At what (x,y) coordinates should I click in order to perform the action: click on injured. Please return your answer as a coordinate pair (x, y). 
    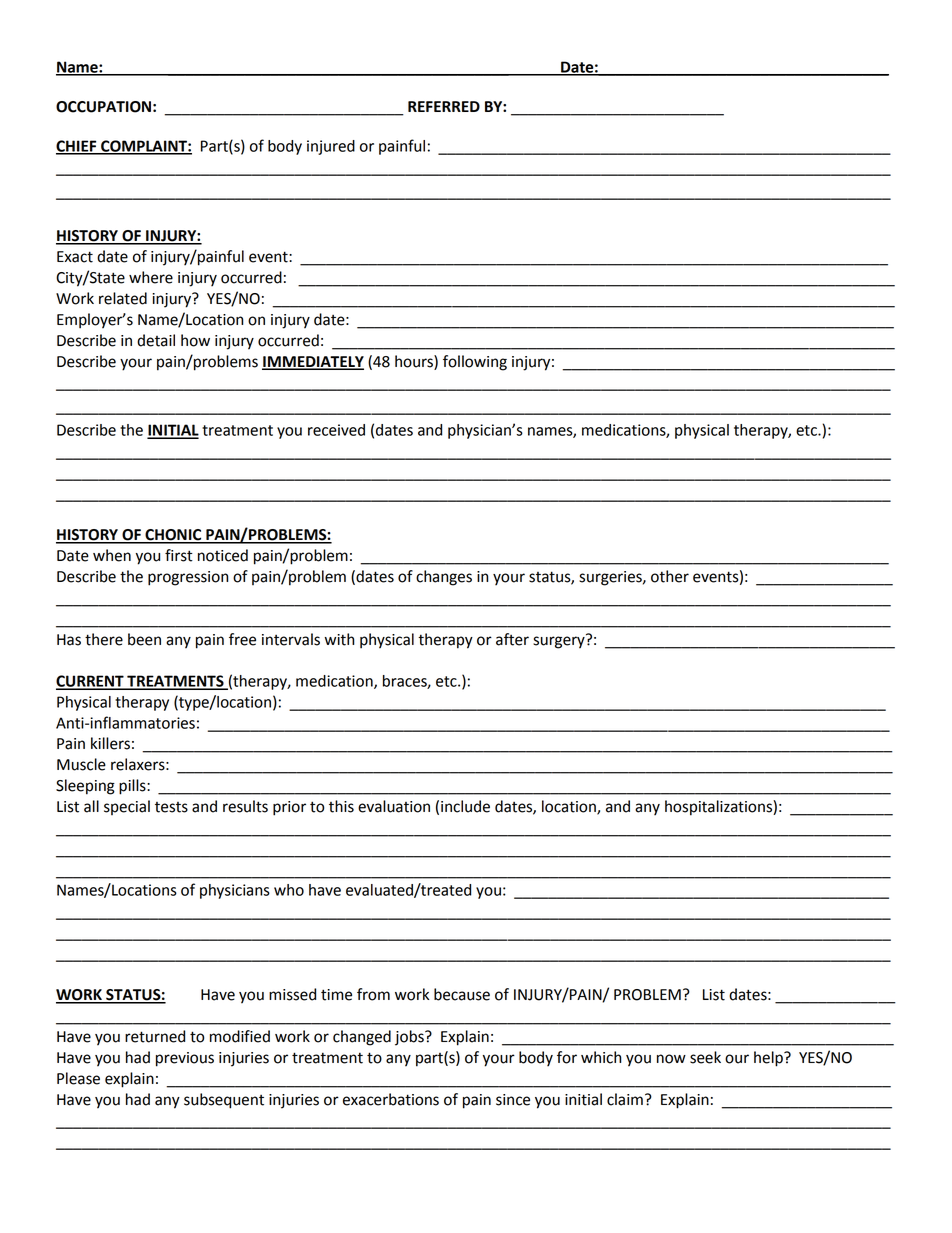
    Looking at the image, I should click on (331, 147).
